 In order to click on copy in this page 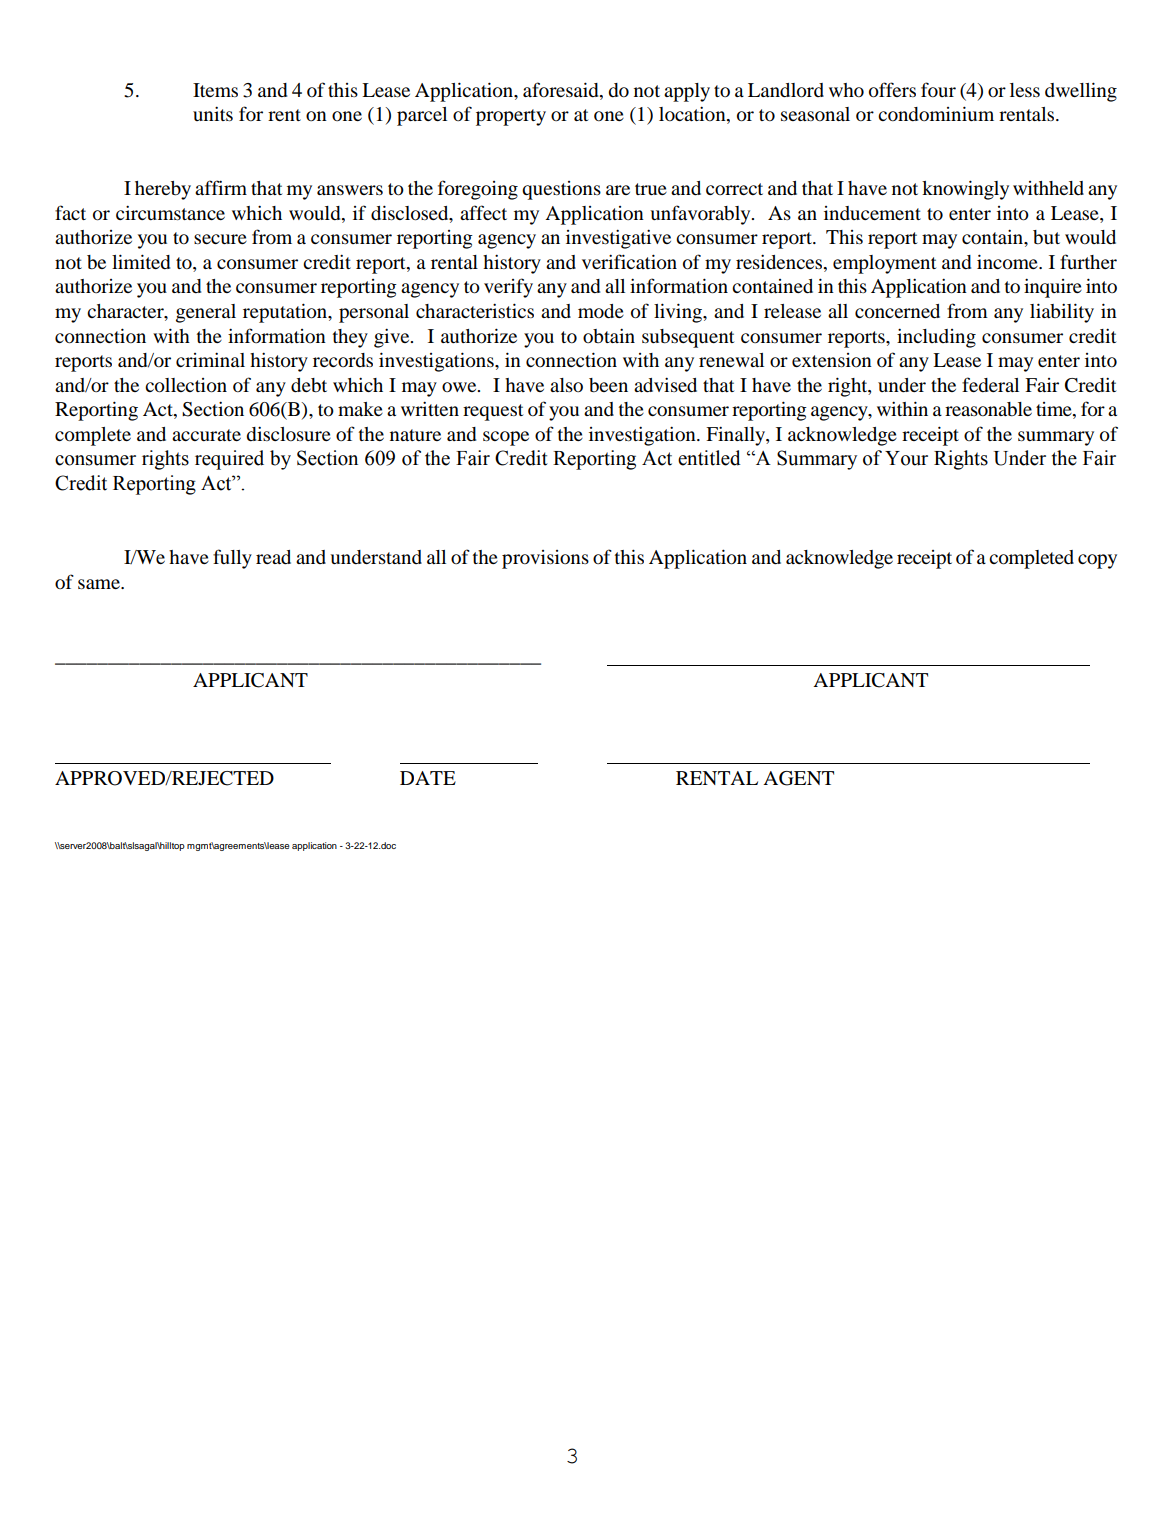, I will do `click(1097, 561)`.
